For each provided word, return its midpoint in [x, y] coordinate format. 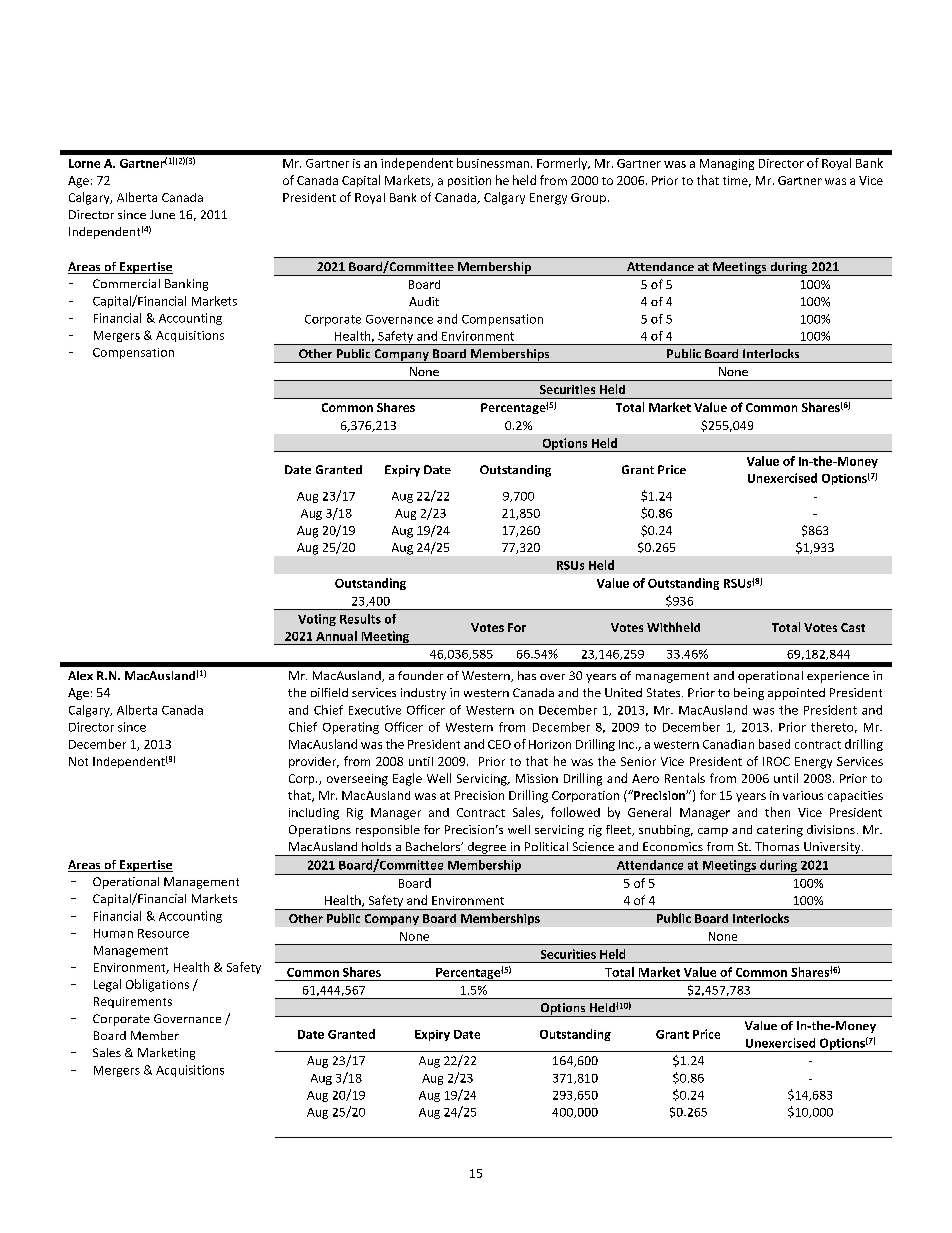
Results [360, 619]
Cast [853, 627]
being [749, 694]
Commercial [126, 283]
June [162, 214]
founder [420, 675]
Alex [80, 675]
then [777, 812]
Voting [317, 620]
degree [487, 849]
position [469, 181]
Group [588, 198]
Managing [727, 164]
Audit [424, 301]
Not [78, 761]
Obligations [157, 985]
